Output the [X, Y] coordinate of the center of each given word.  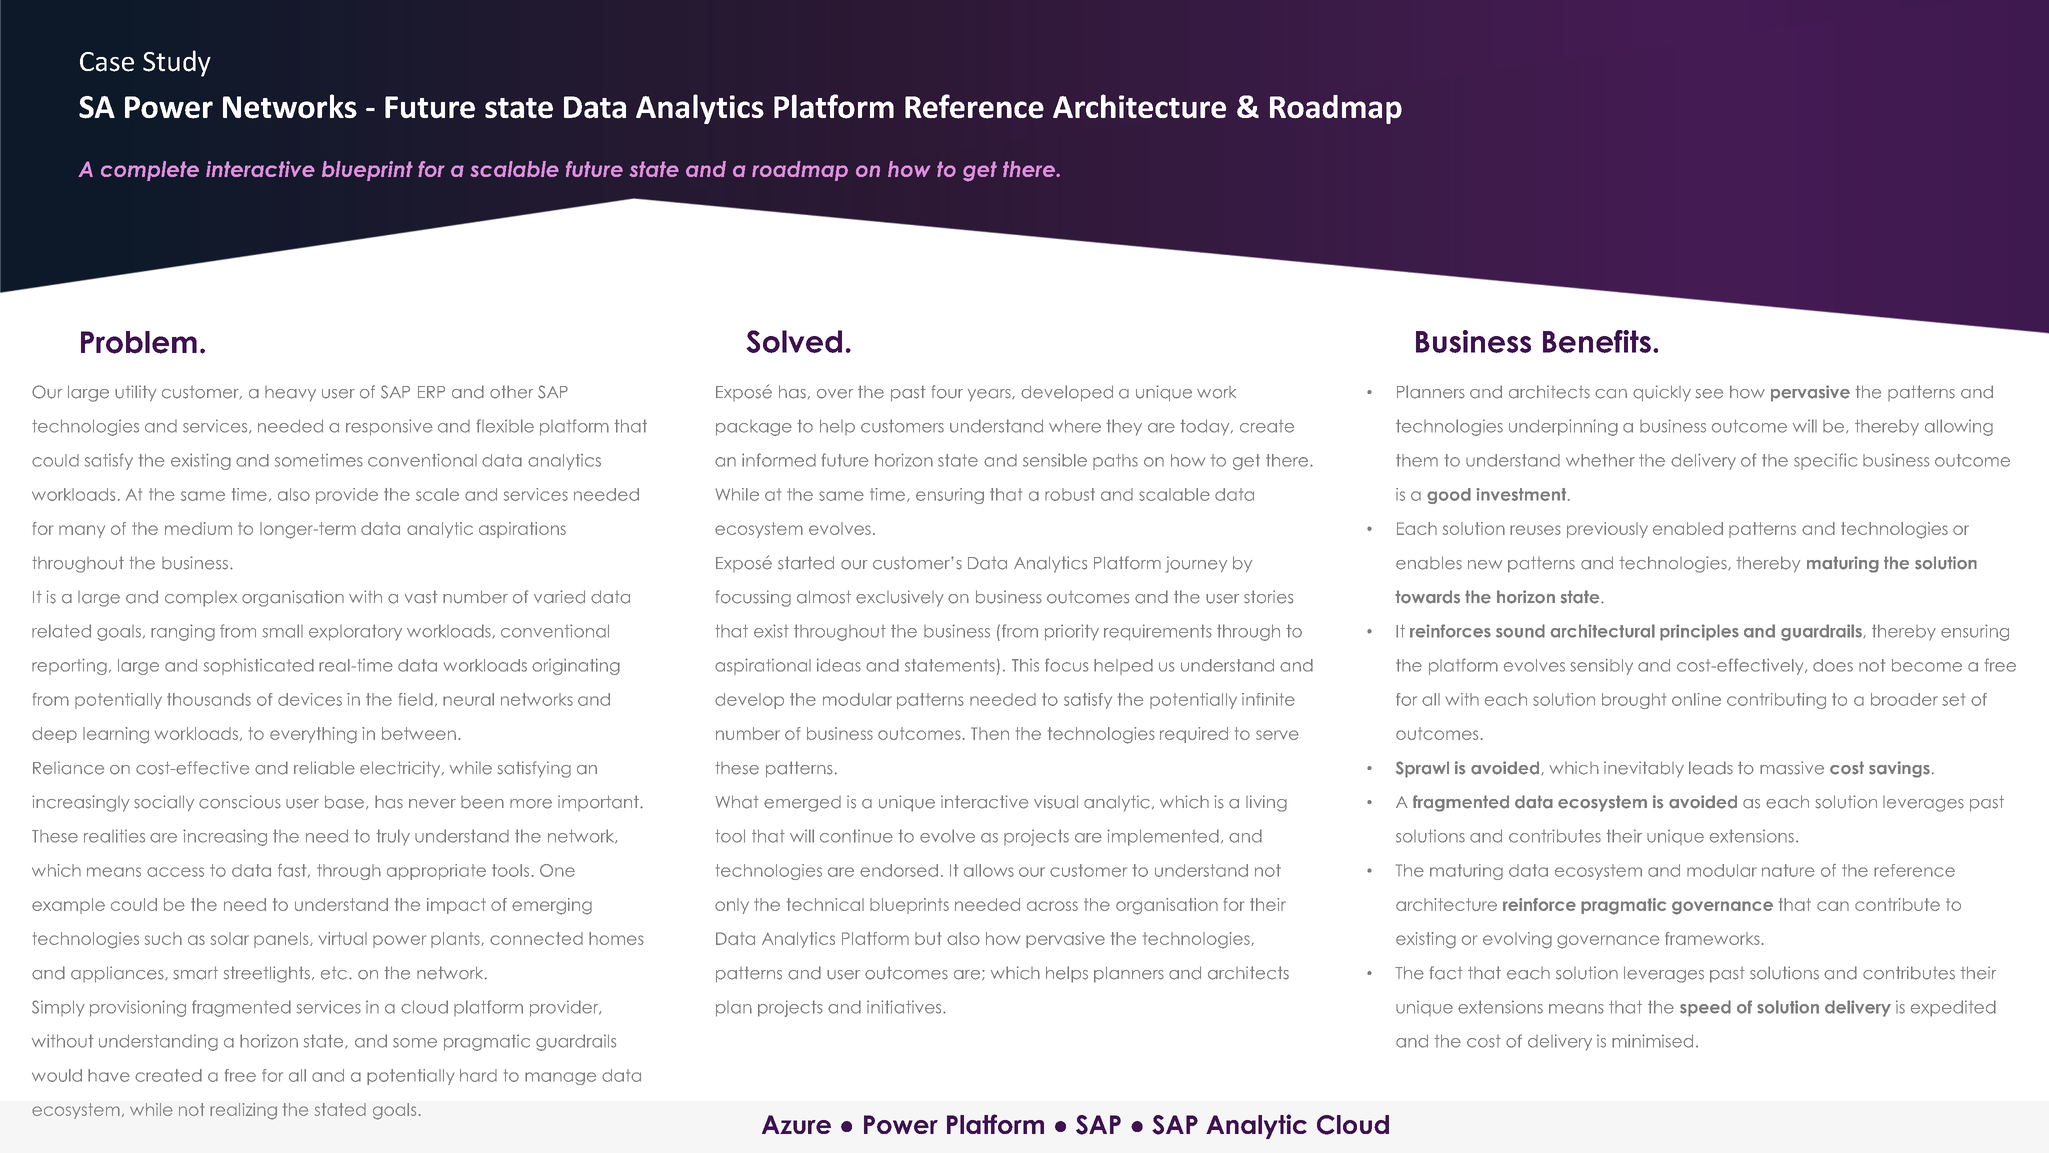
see [1709, 394]
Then [990, 733]
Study [177, 63]
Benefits [1597, 341]
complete [150, 171]
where [1075, 426]
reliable [324, 768]
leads [1711, 768]
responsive [389, 427]
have [109, 1075]
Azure [796, 1124]
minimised [1652, 1041]
